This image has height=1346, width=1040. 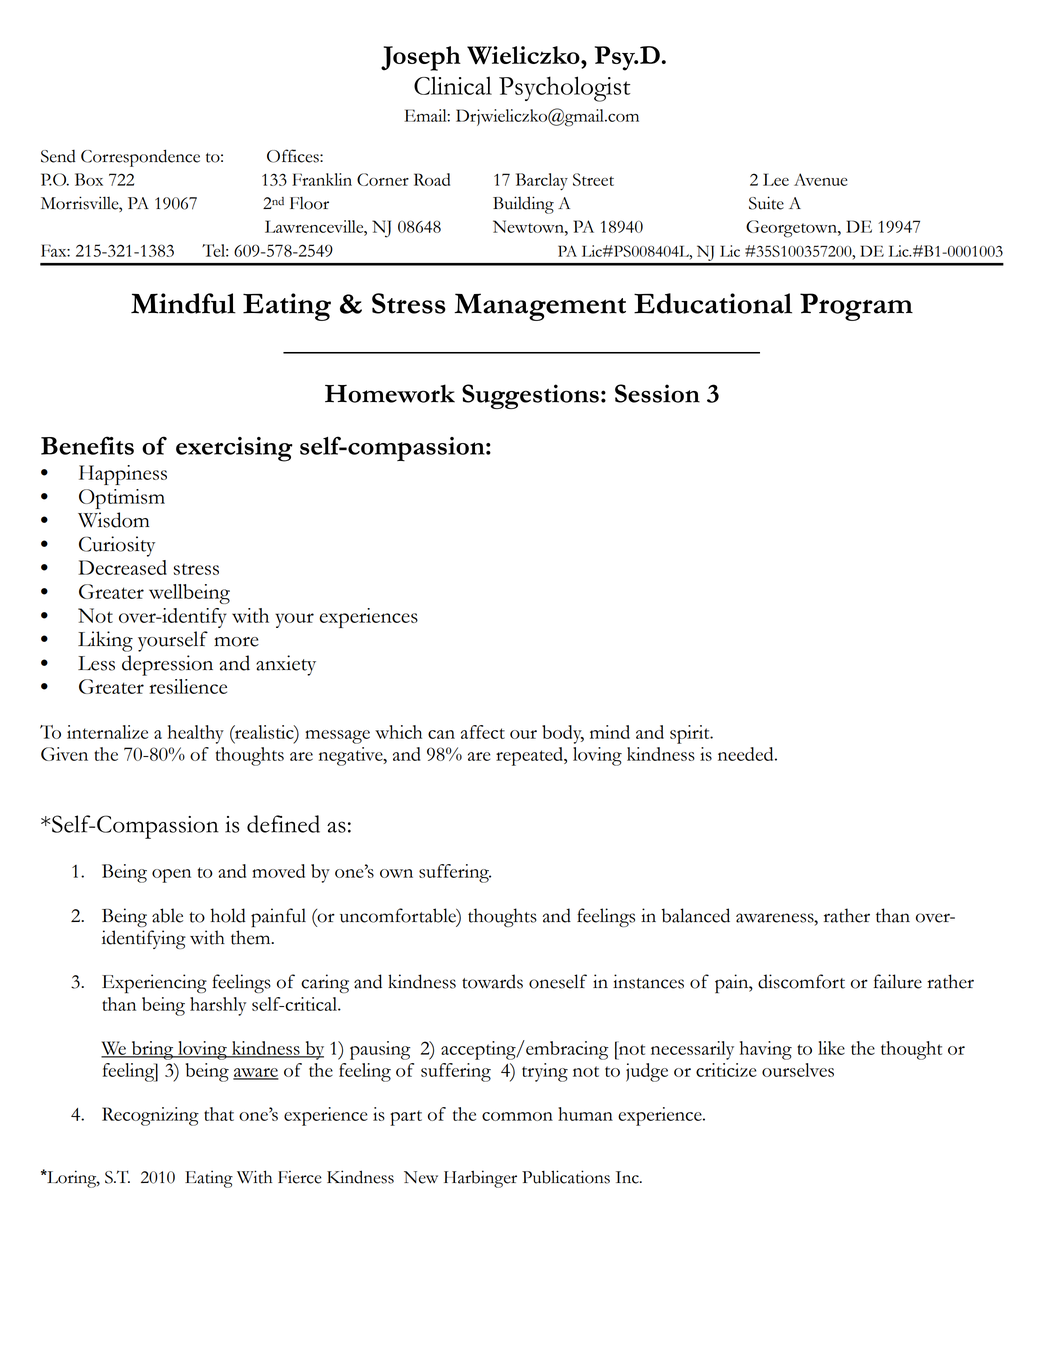 I want to click on Lee, so click(x=776, y=179).
